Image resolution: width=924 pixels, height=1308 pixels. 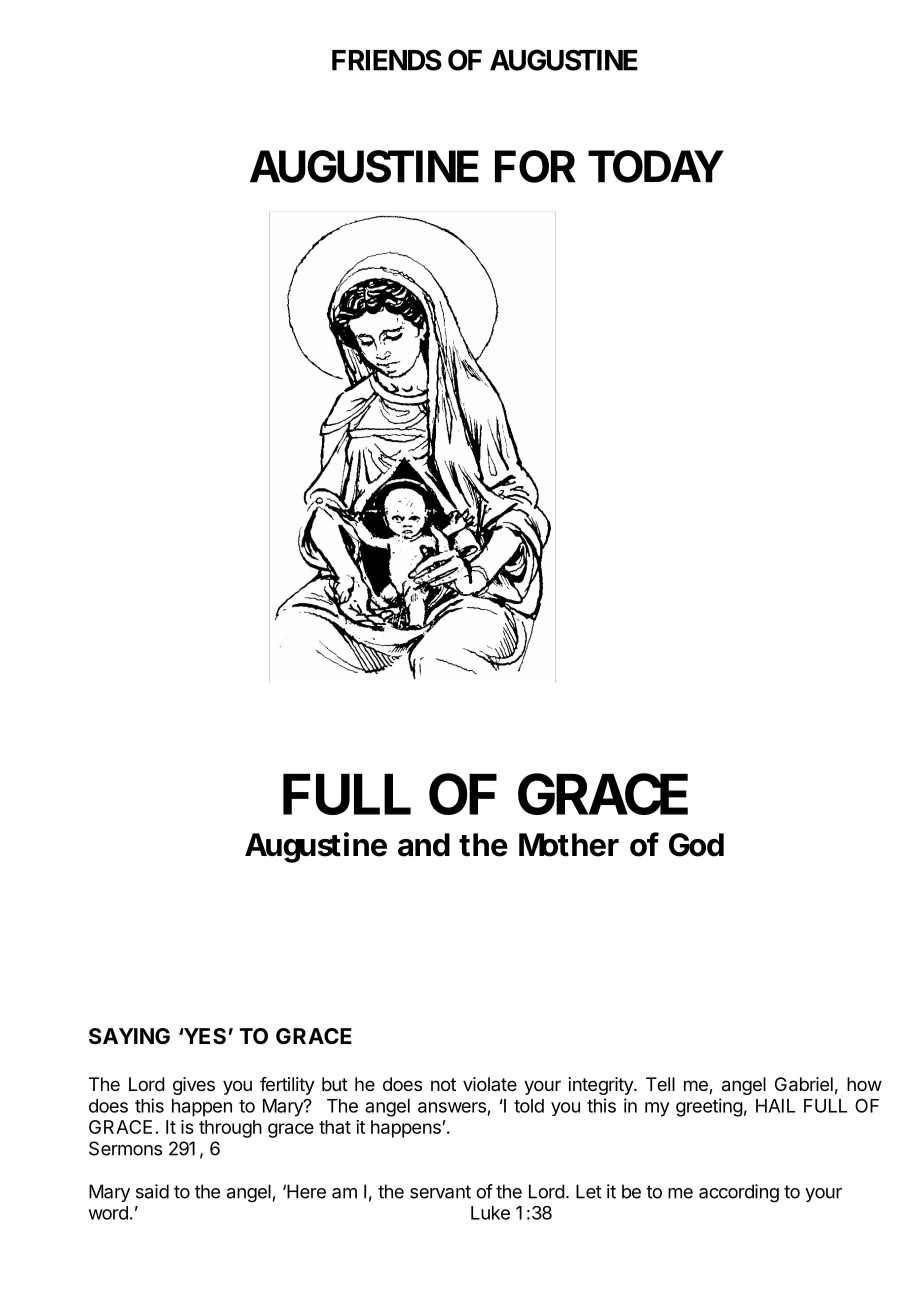 What do you see at coordinates (864, 1084) in the image?
I see `how` at bounding box center [864, 1084].
